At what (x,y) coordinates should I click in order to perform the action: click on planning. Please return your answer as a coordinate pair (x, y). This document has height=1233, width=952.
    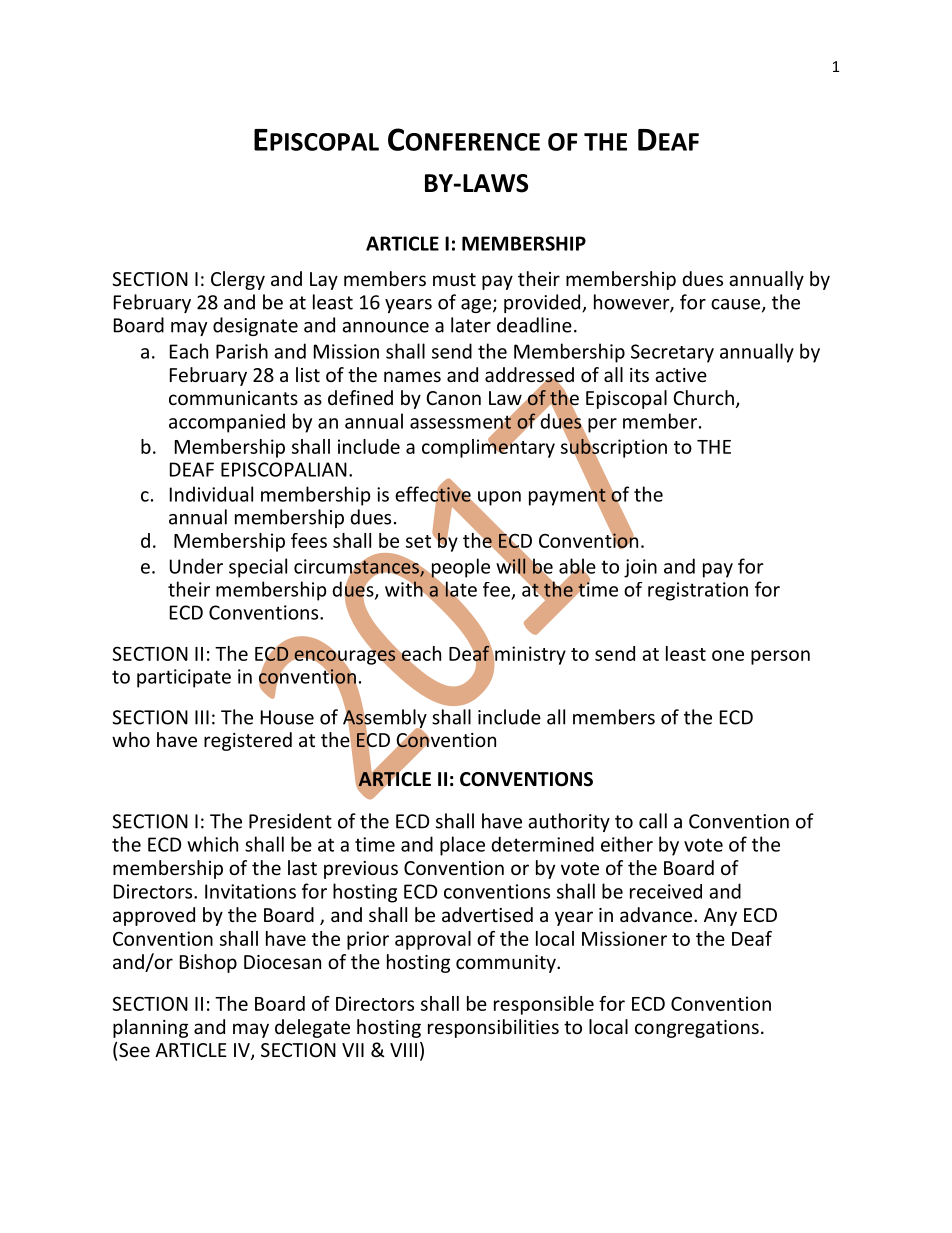
    Looking at the image, I should click on (150, 1028).
